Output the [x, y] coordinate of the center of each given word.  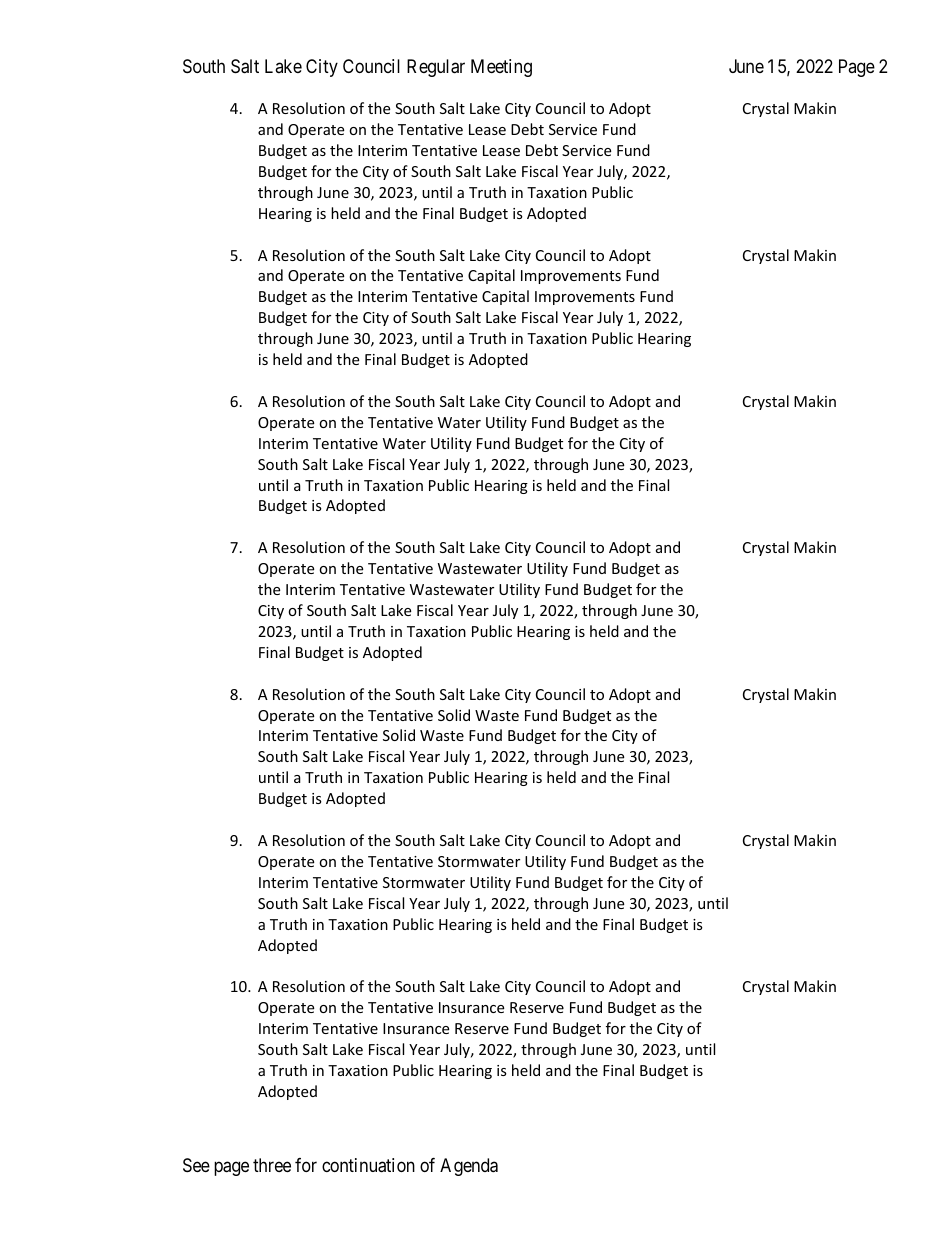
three [272, 1165]
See [196, 1165]
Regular [436, 68]
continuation [368, 1165]
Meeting [501, 68]
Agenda [469, 1167]
